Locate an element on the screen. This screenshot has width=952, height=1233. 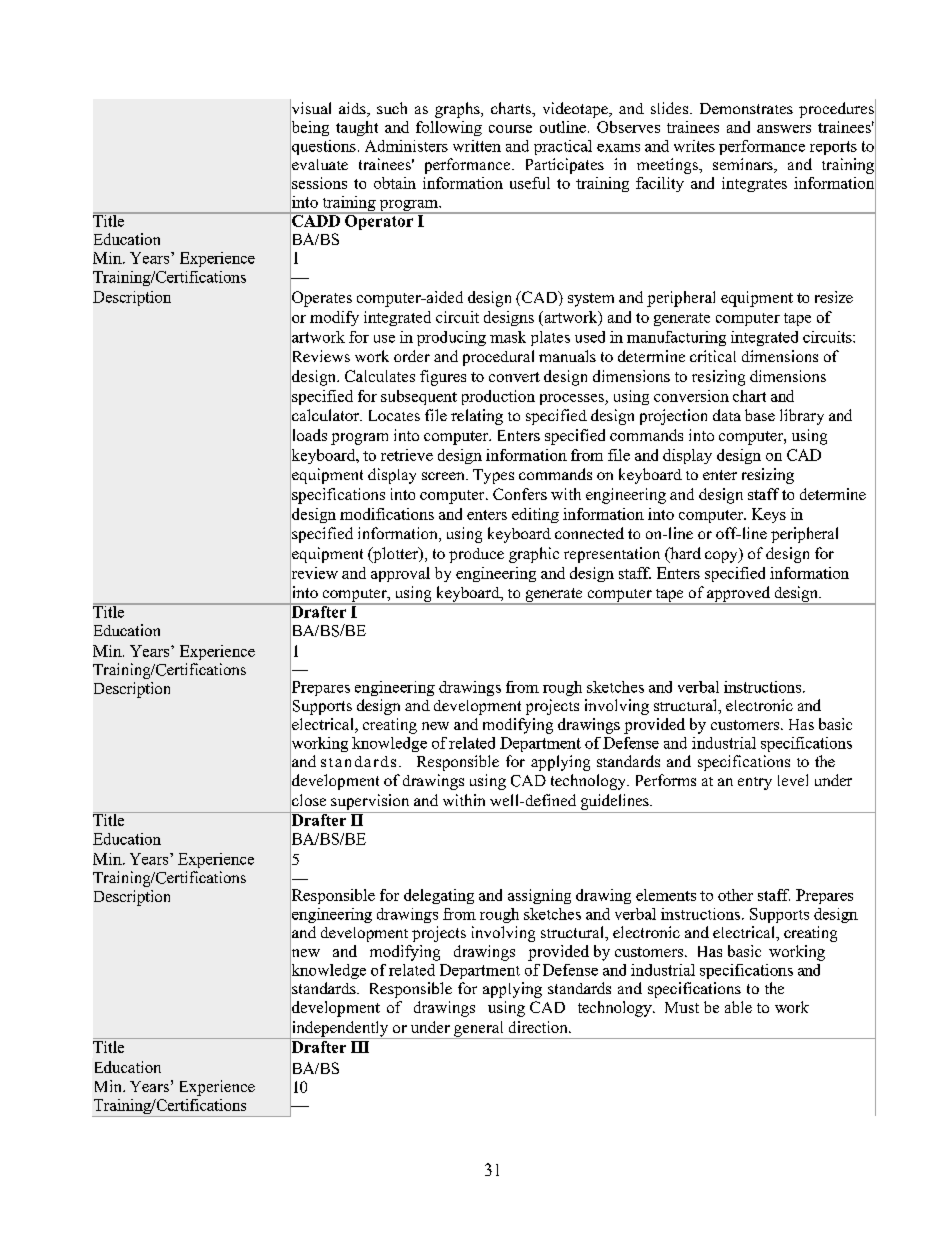
entry is located at coordinates (755, 783).
